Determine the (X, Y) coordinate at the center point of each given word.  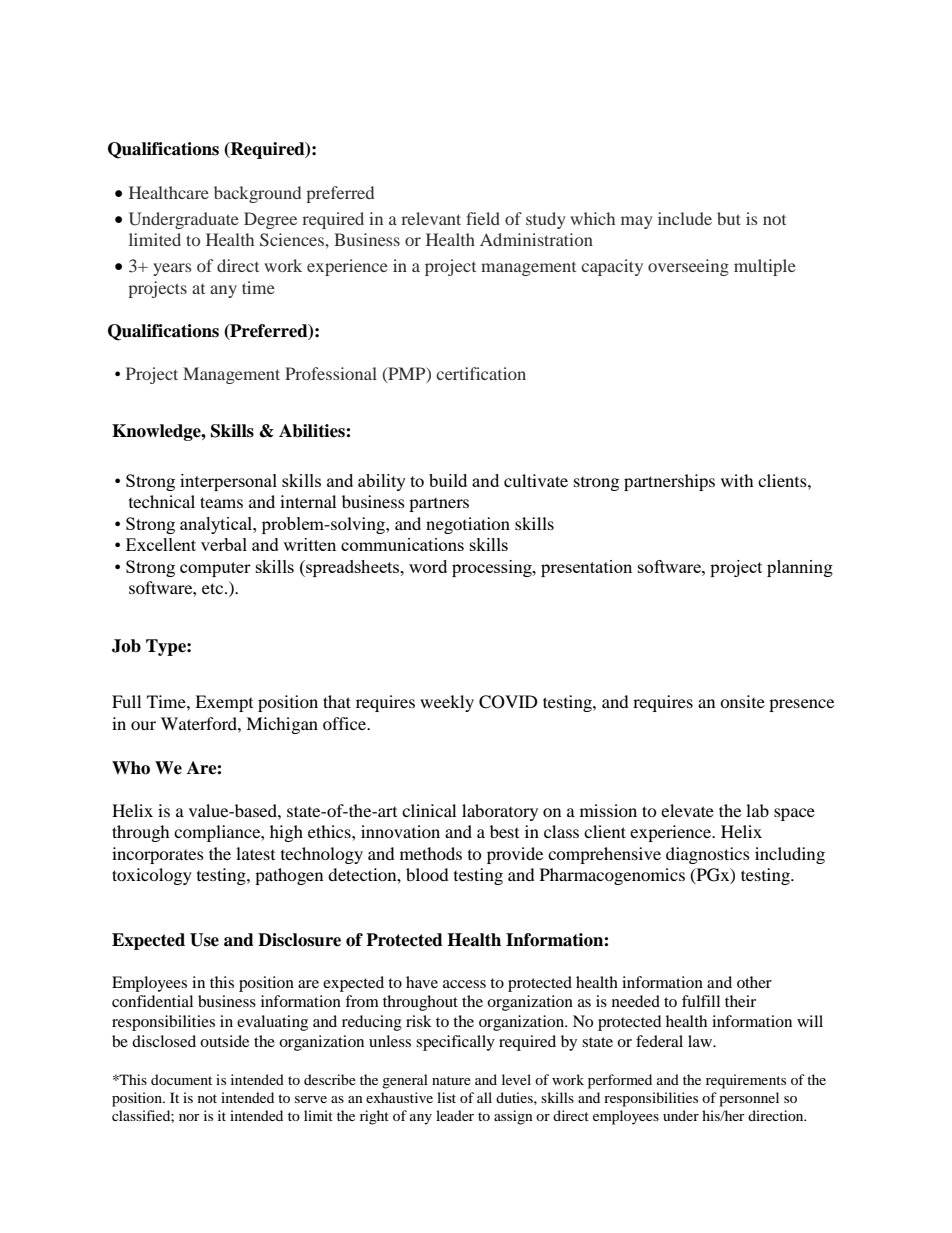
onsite (742, 701)
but (729, 218)
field (483, 218)
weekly (447, 703)
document (181, 1079)
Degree (270, 220)
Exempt (224, 703)
